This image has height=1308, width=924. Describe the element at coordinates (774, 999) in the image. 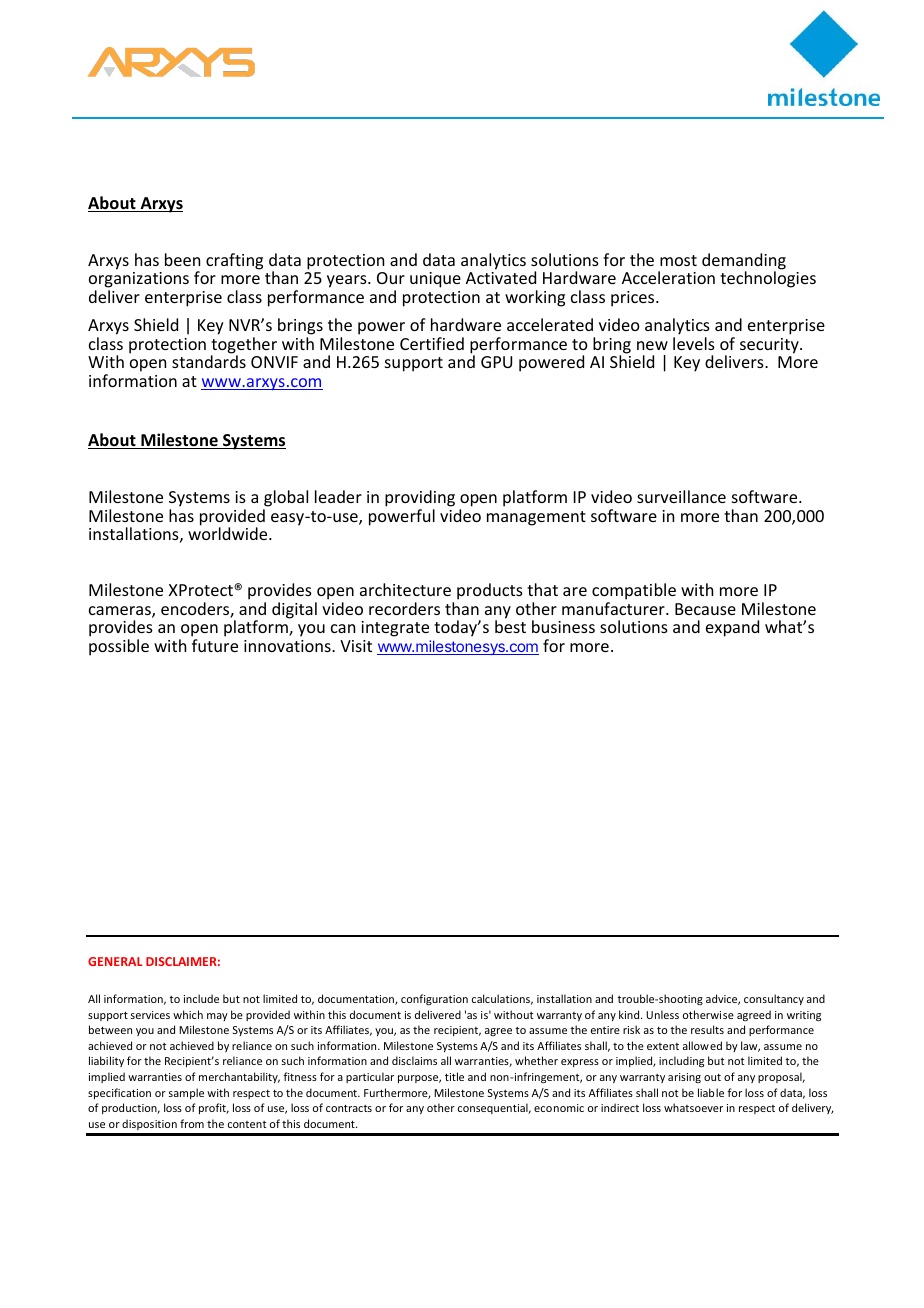

I see `consultancy` at that location.
